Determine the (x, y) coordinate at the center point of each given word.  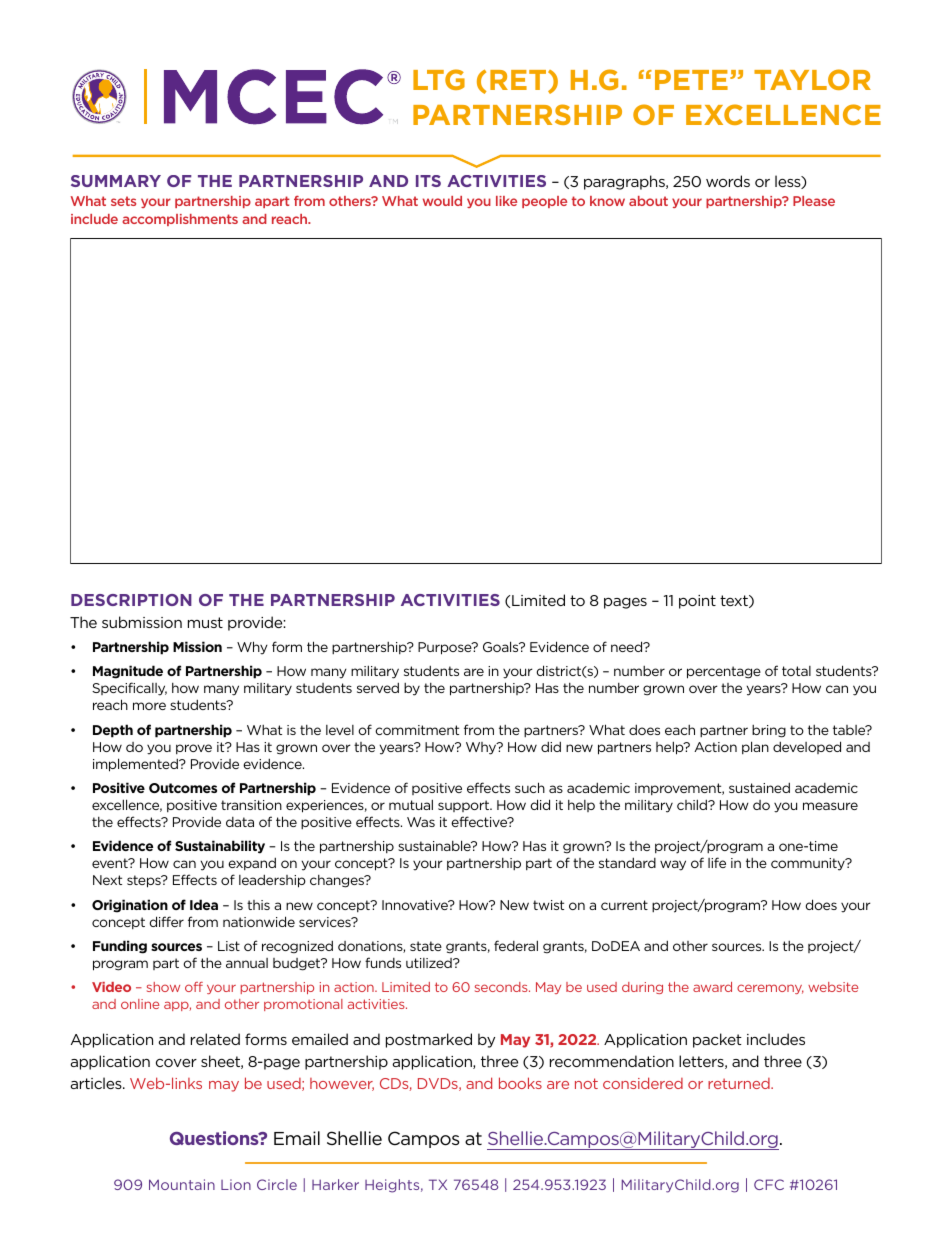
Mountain (182, 1184)
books (520, 1083)
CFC (769, 1184)
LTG (439, 79)
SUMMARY (116, 181)
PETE (691, 80)
